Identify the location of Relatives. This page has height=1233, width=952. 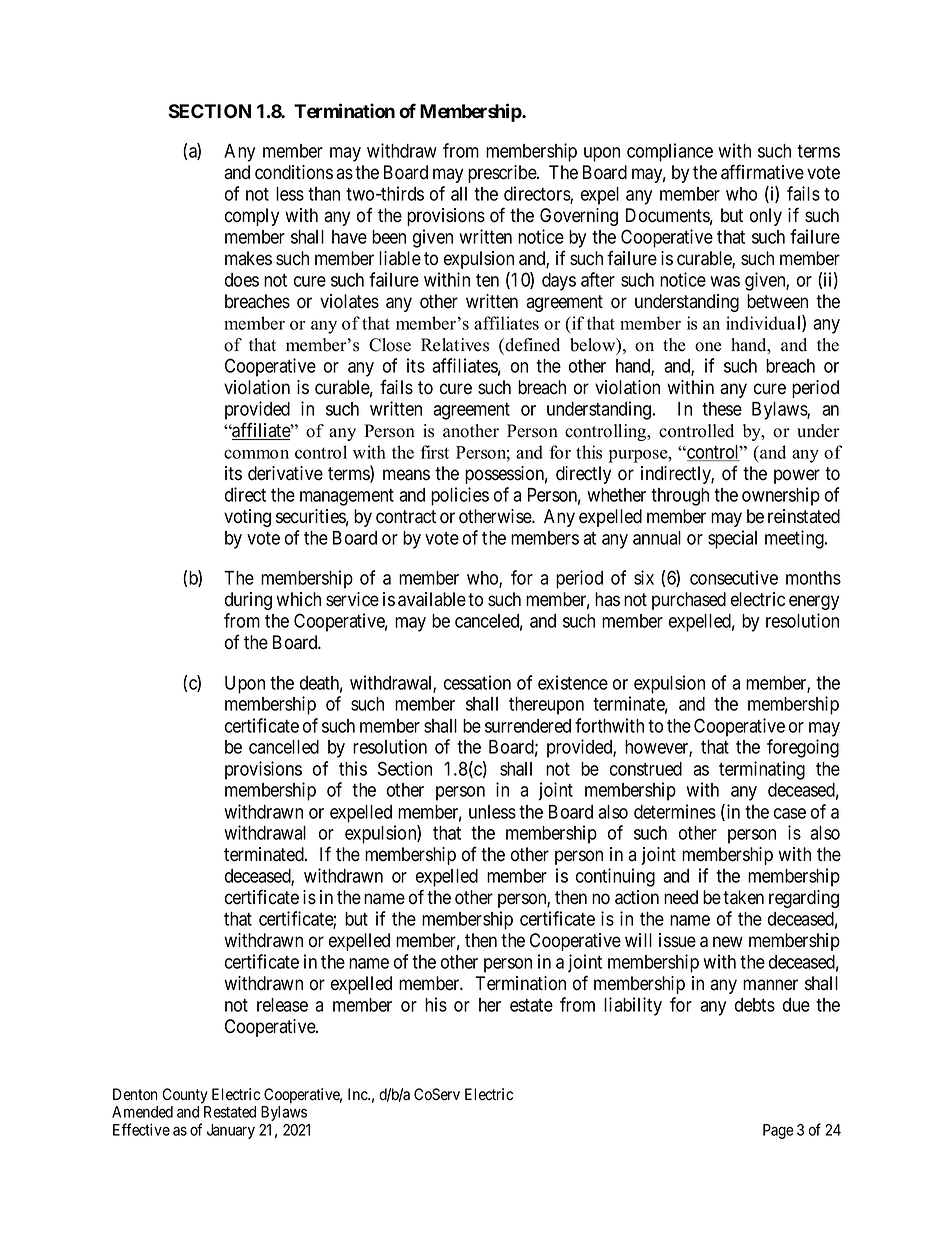
(455, 345).
